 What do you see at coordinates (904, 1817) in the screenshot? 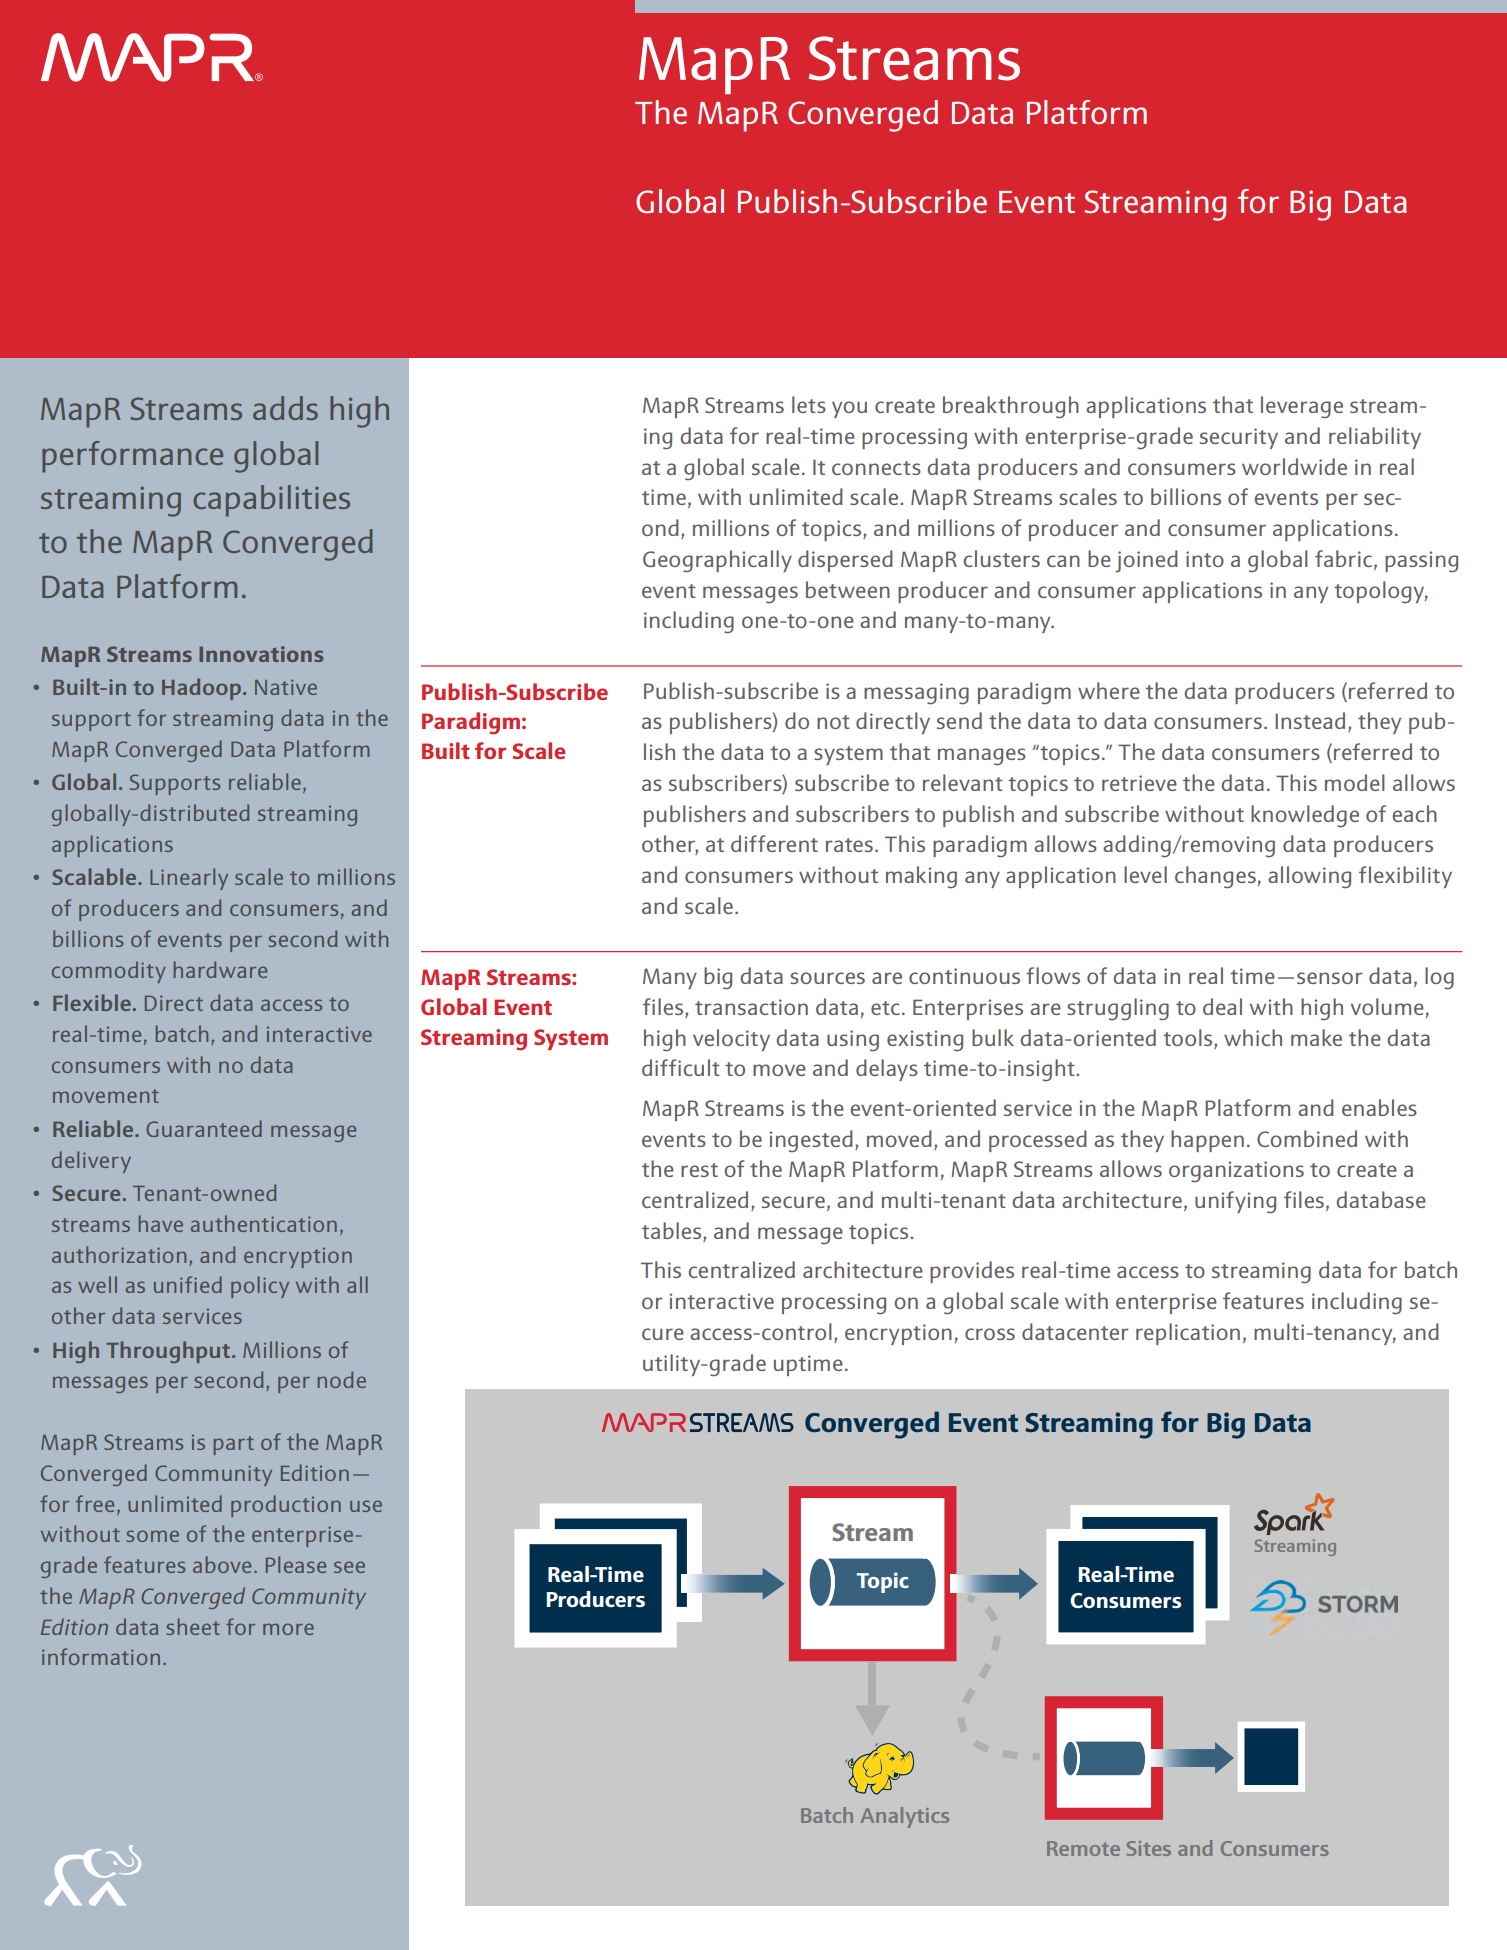
I see `Analytics` at bounding box center [904, 1817].
